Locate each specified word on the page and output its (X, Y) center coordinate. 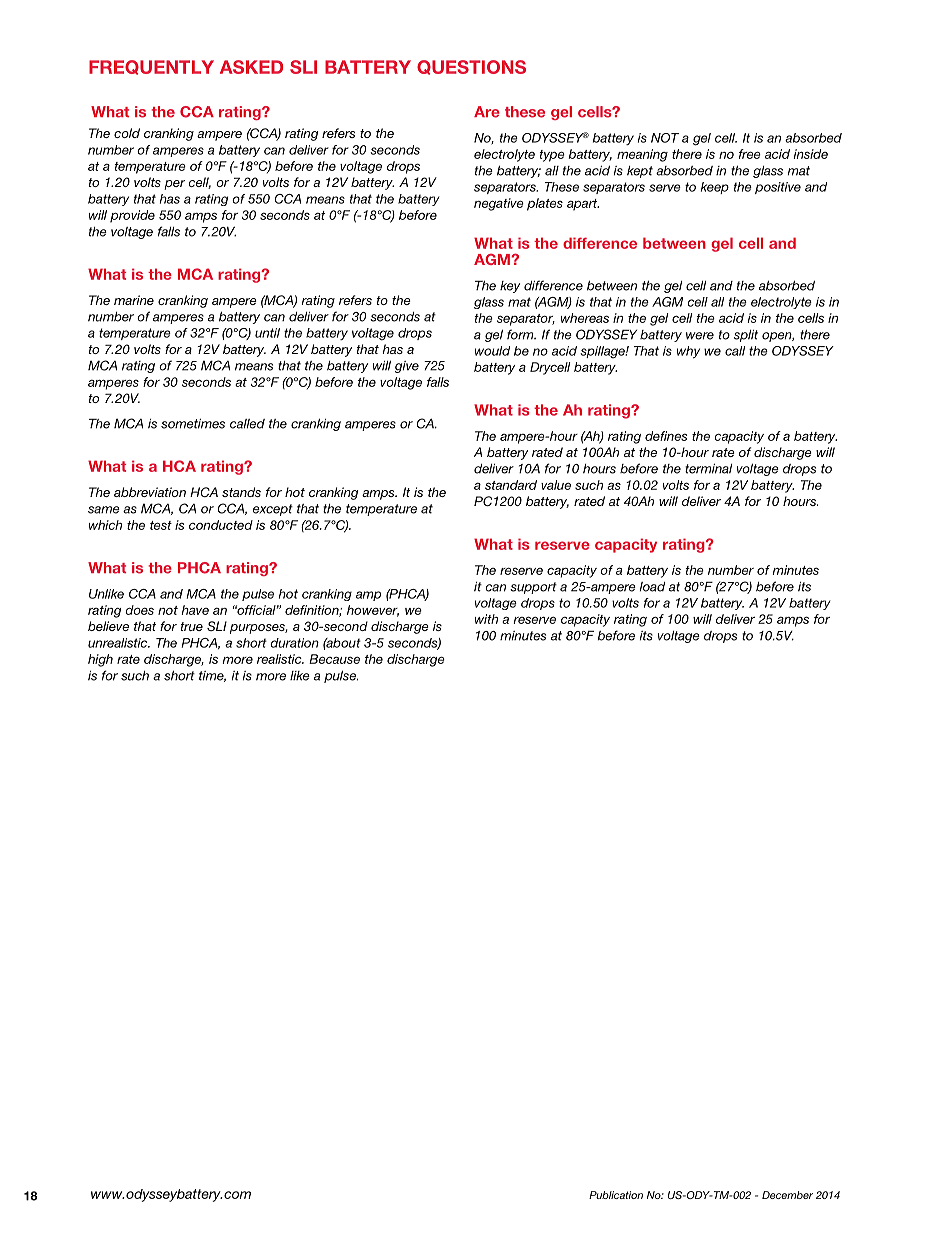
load (652, 587)
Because (334, 659)
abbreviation (150, 492)
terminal (708, 468)
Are (487, 112)
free (750, 154)
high (100, 660)
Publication (616, 1195)
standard (511, 485)
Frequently (151, 67)
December (787, 1195)
